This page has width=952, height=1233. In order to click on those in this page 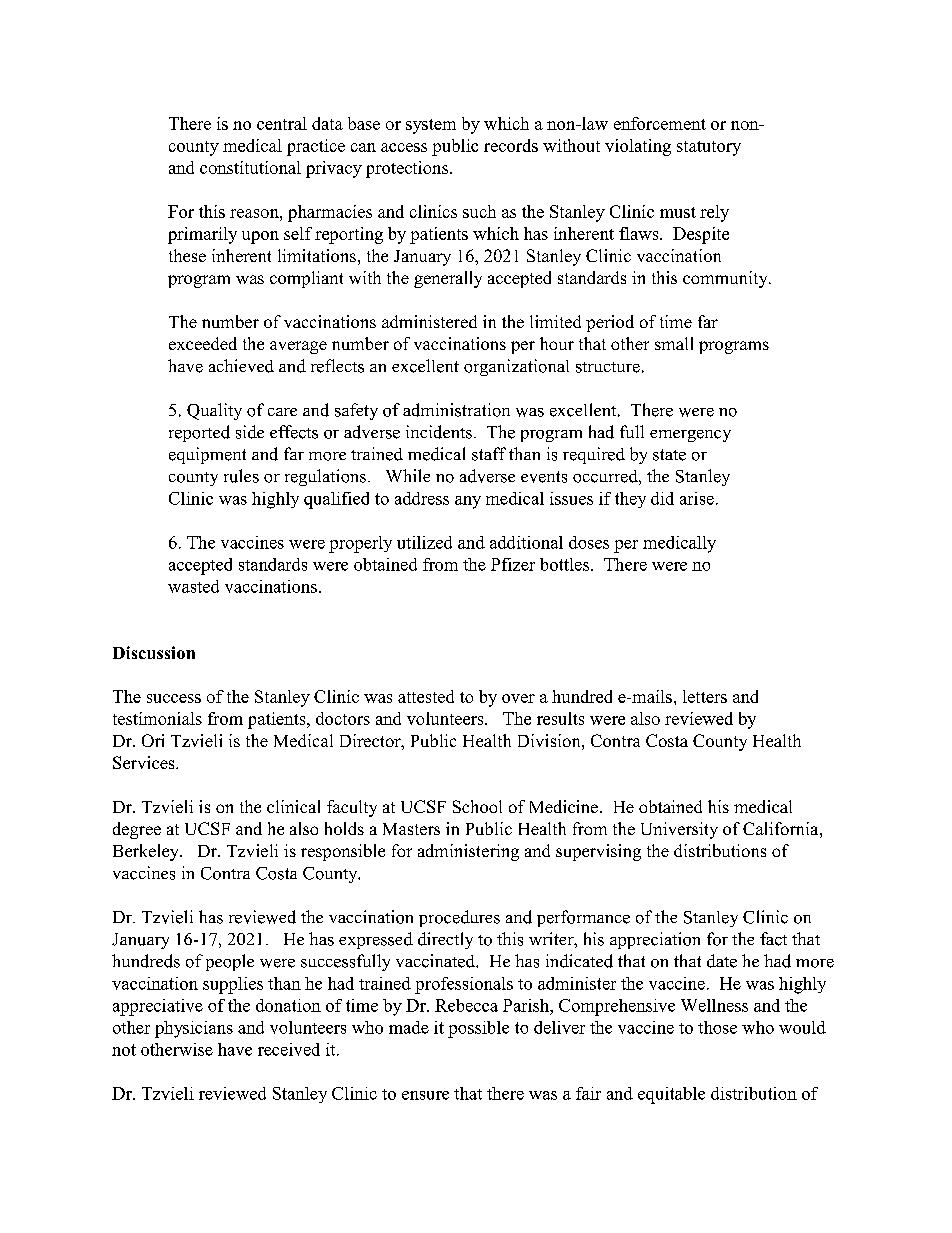, I will do `click(717, 1027)`.
